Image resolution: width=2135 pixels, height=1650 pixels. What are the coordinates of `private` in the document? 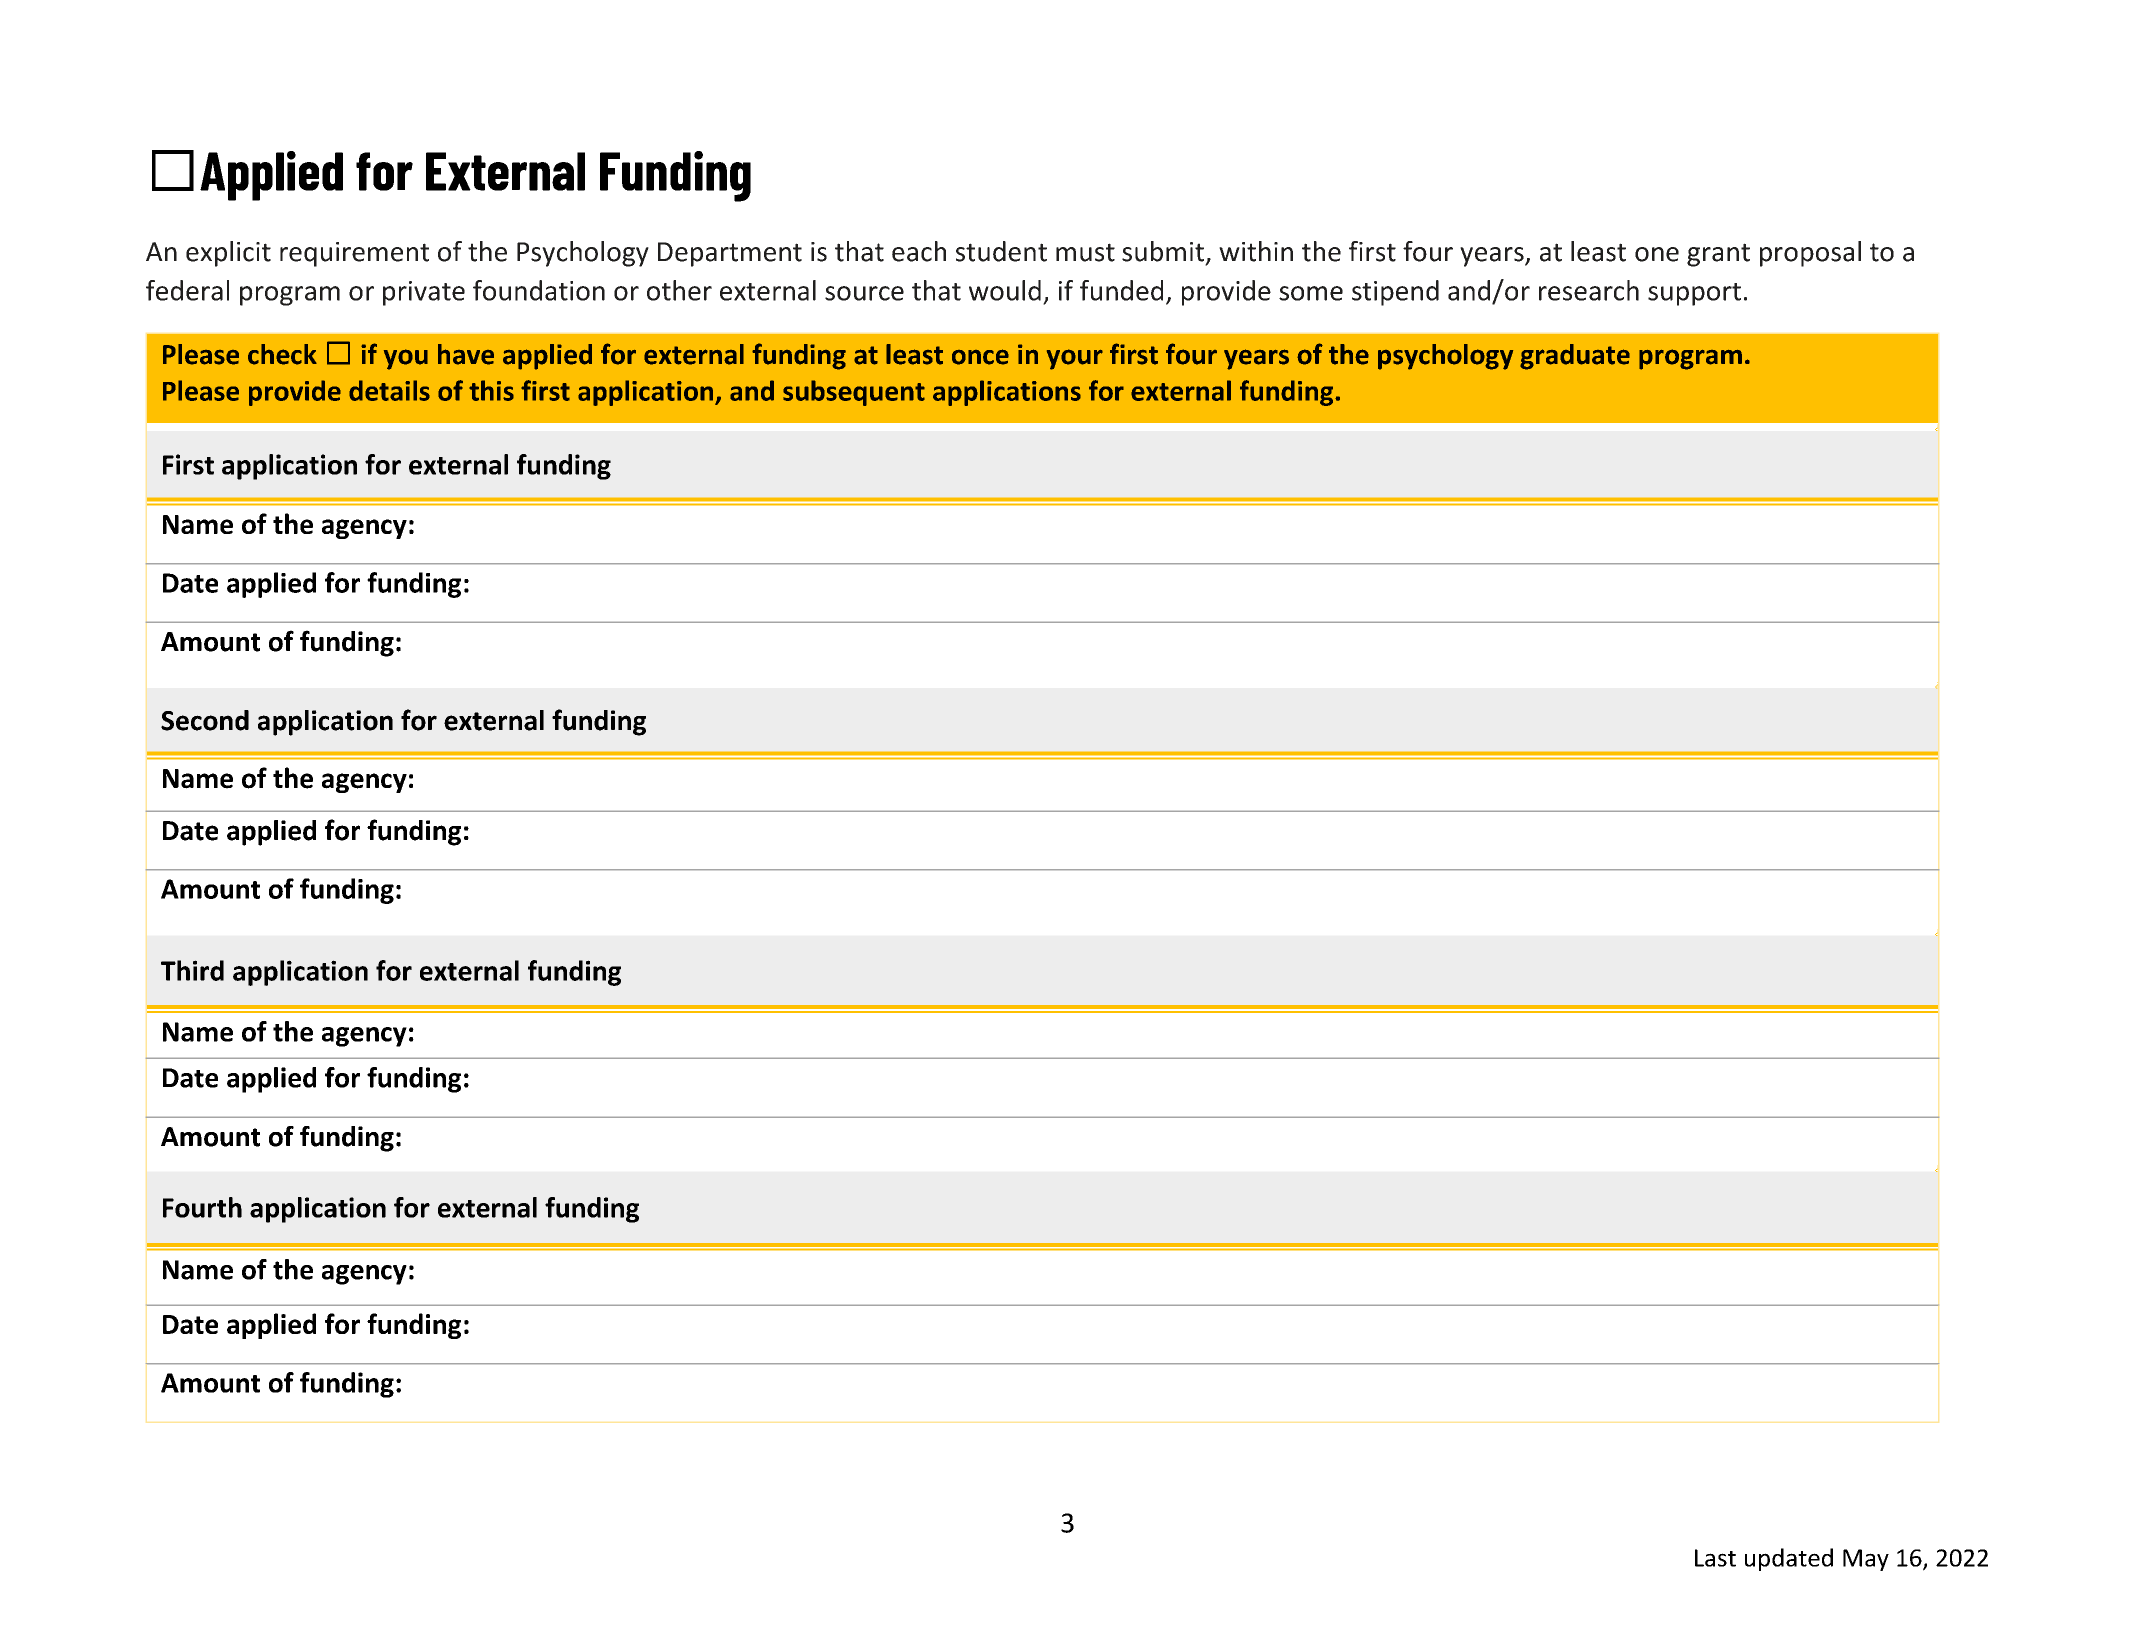 It's located at (424, 293).
